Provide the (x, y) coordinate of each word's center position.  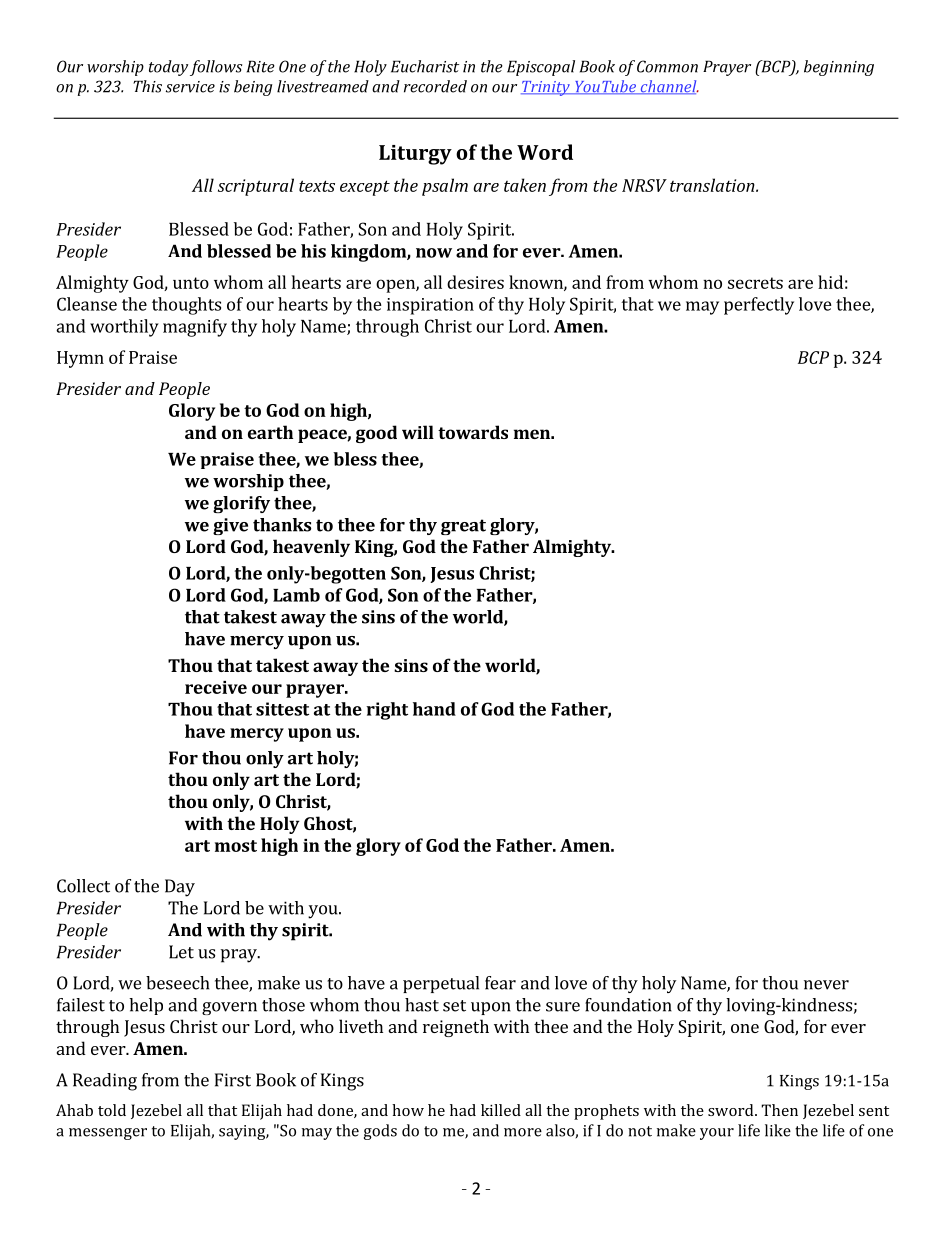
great (463, 527)
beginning (839, 68)
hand (434, 709)
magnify (195, 328)
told (112, 1110)
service (190, 87)
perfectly (759, 306)
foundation (628, 1005)
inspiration (430, 306)
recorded (435, 86)
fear (500, 983)
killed (501, 1110)
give (230, 526)
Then (779, 1110)
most (236, 846)
